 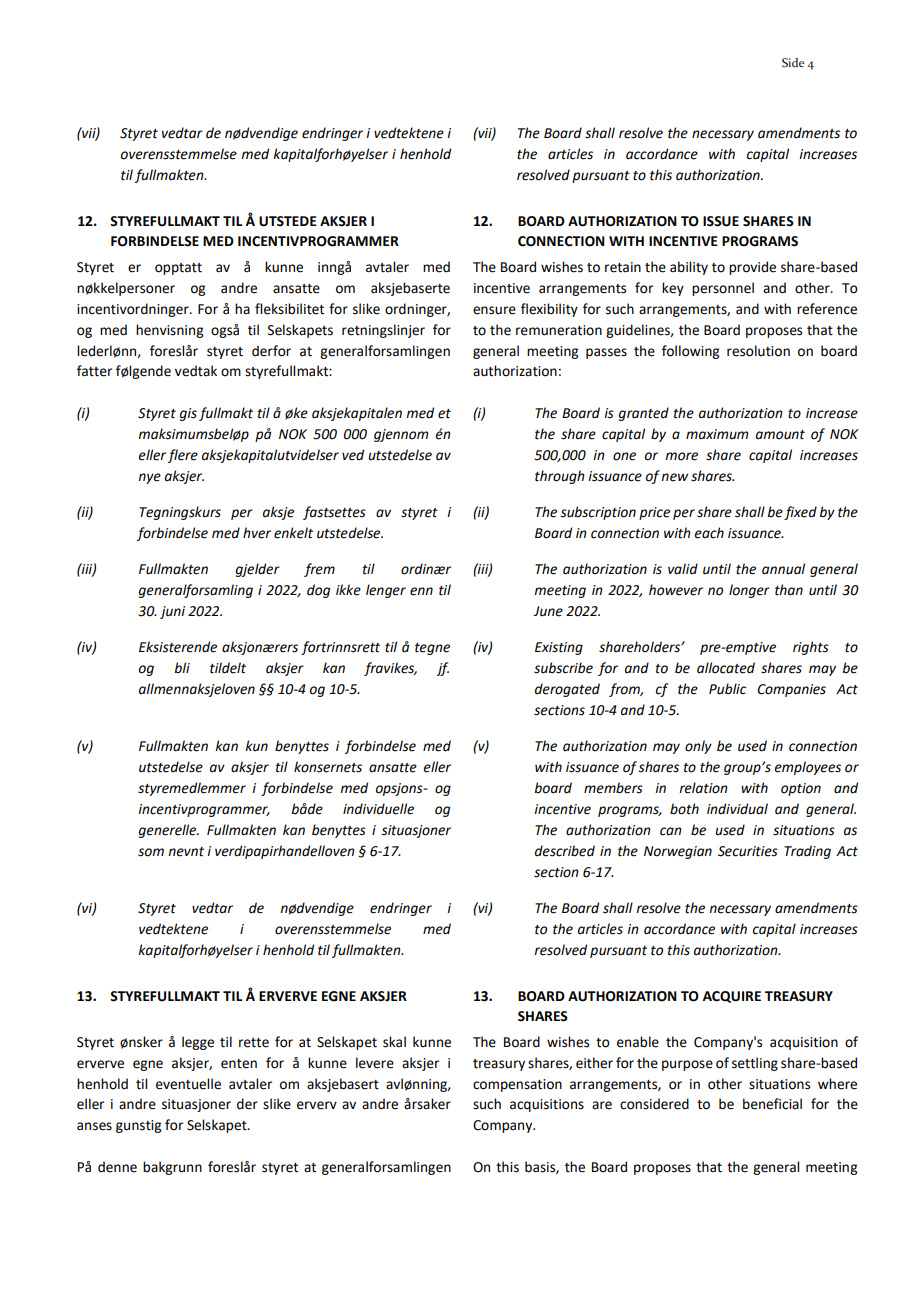 I want to click on juni, so click(x=172, y=612).
